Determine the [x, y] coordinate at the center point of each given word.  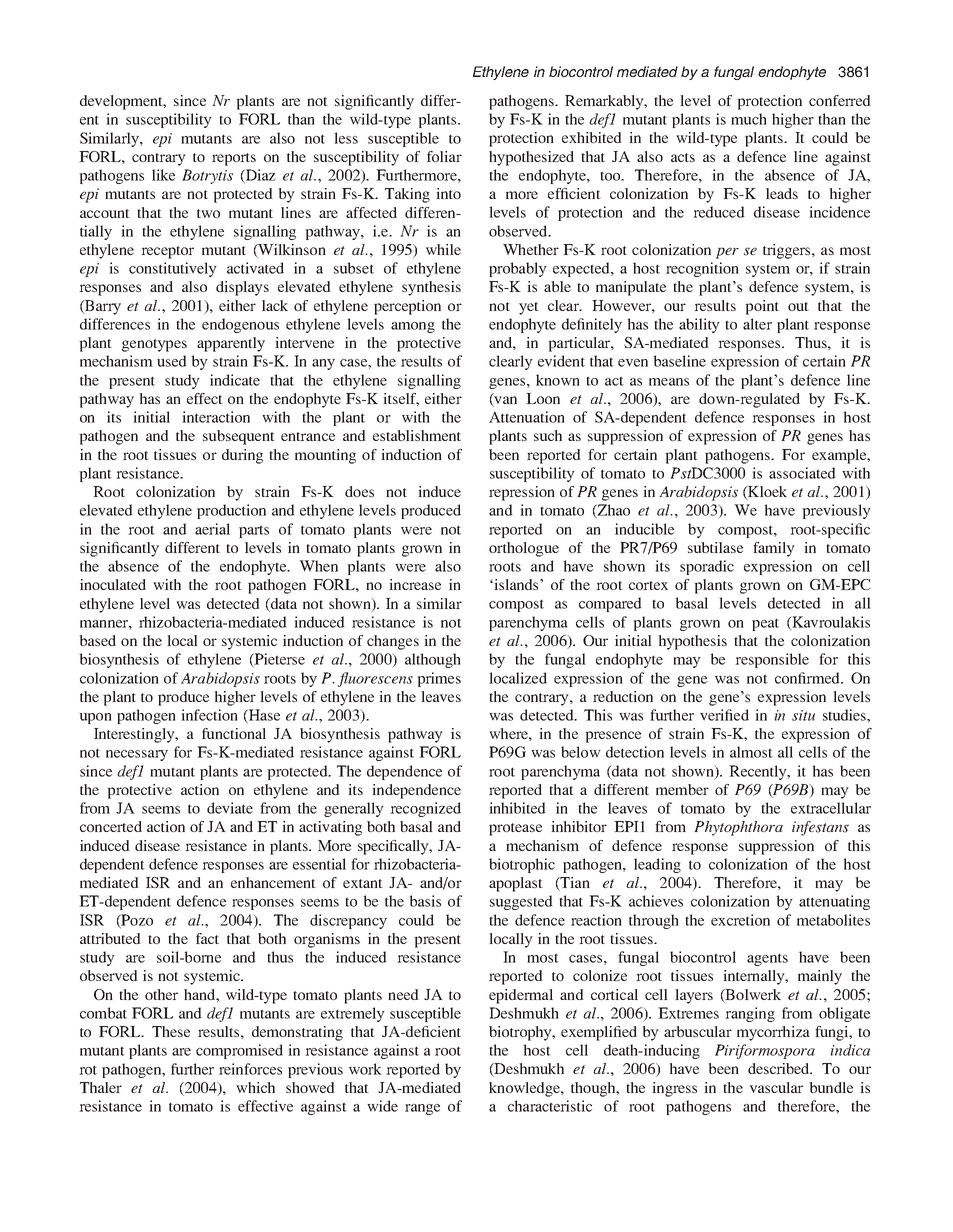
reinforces [250, 1069]
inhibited [517, 808]
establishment [417, 435]
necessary [137, 755]
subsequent [239, 437]
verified [724, 715]
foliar [444, 156]
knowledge [525, 1089]
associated [802, 473]
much [749, 119]
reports [234, 159]
